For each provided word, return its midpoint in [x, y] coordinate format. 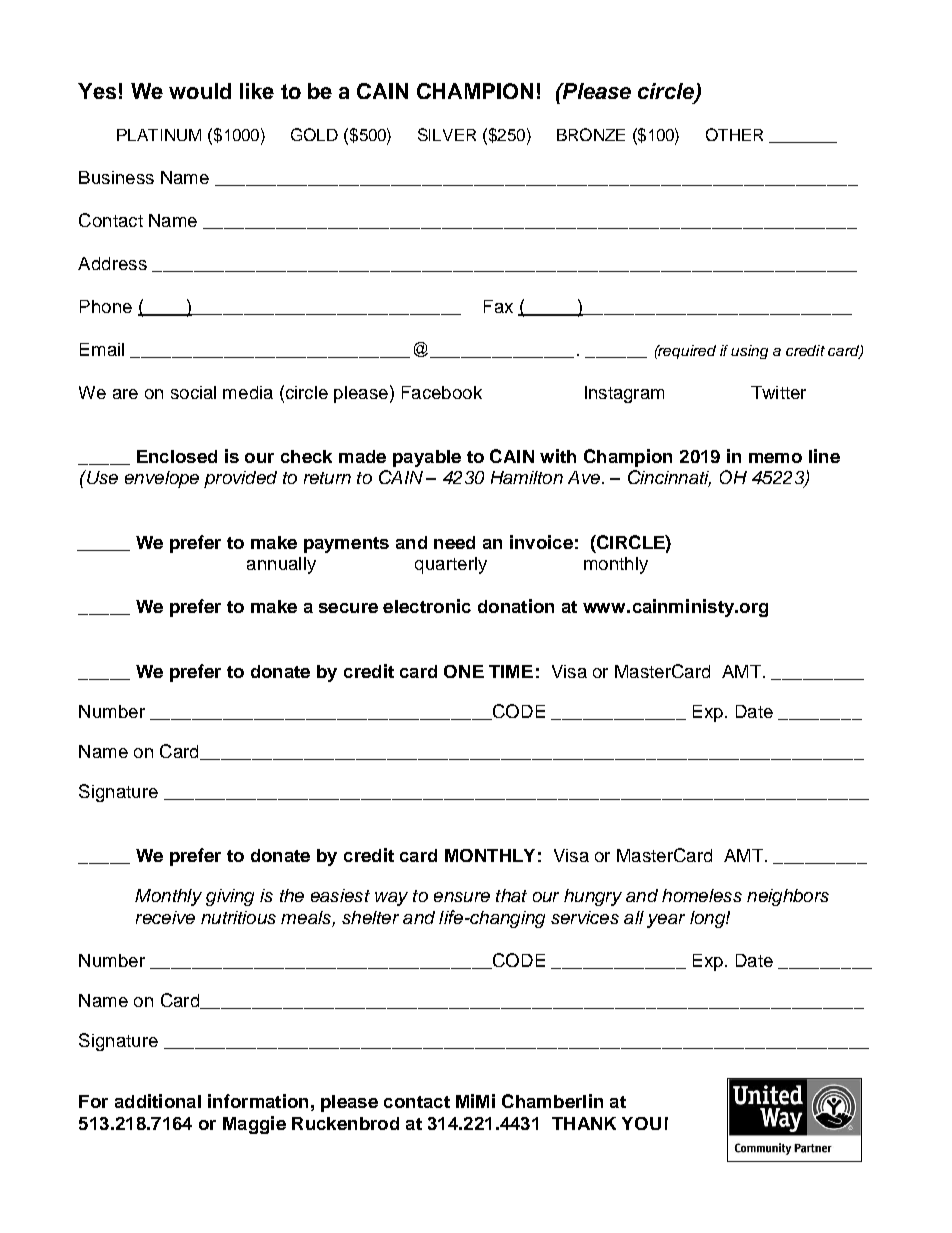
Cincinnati [669, 478]
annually [281, 565]
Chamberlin [552, 1101]
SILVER [447, 134]
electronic [427, 606]
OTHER [734, 134]
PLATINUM [159, 135]
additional [158, 1101]
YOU [641, 1123]
